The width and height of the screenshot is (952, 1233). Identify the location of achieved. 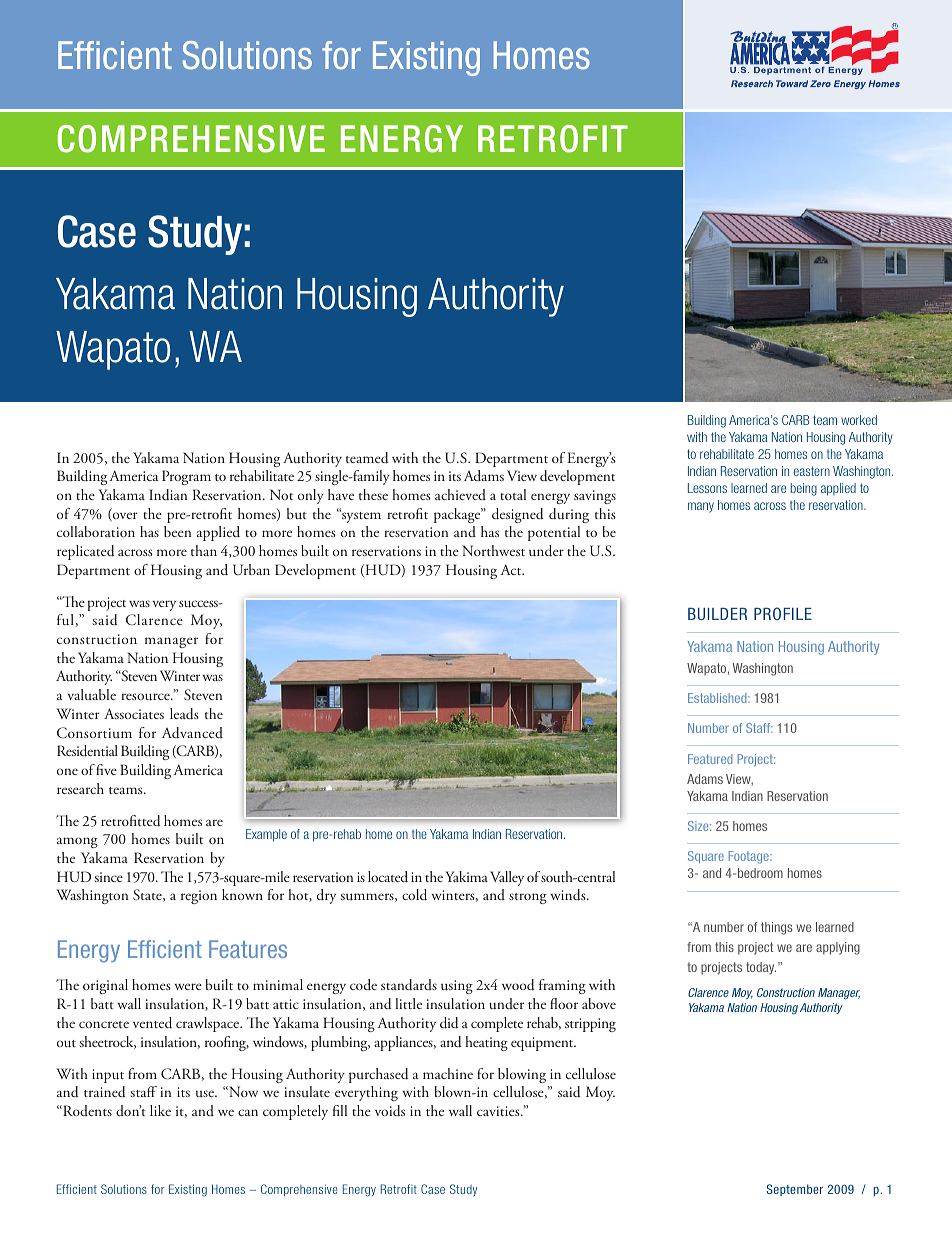
(460, 494).
